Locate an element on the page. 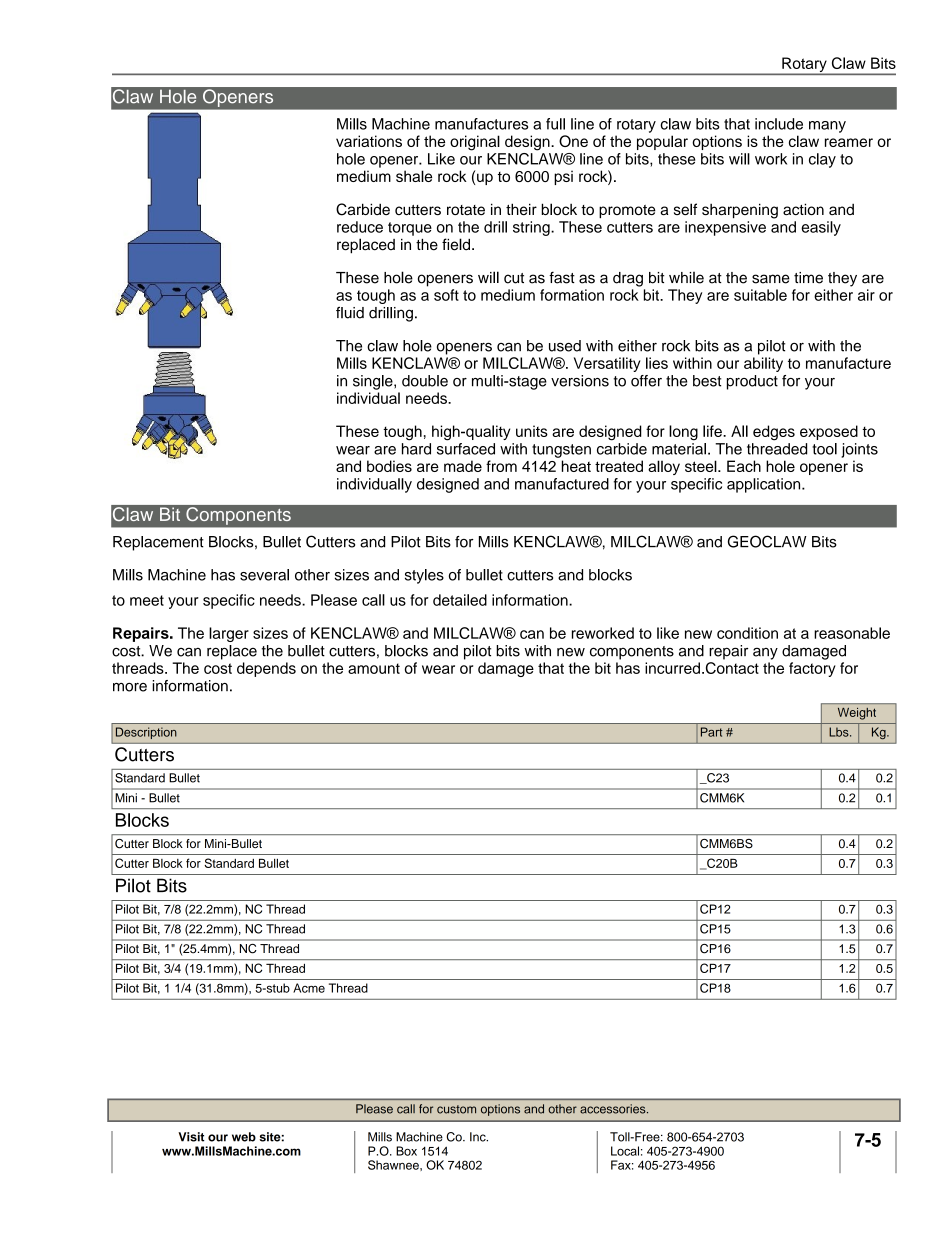  variations is located at coordinates (369, 141).
